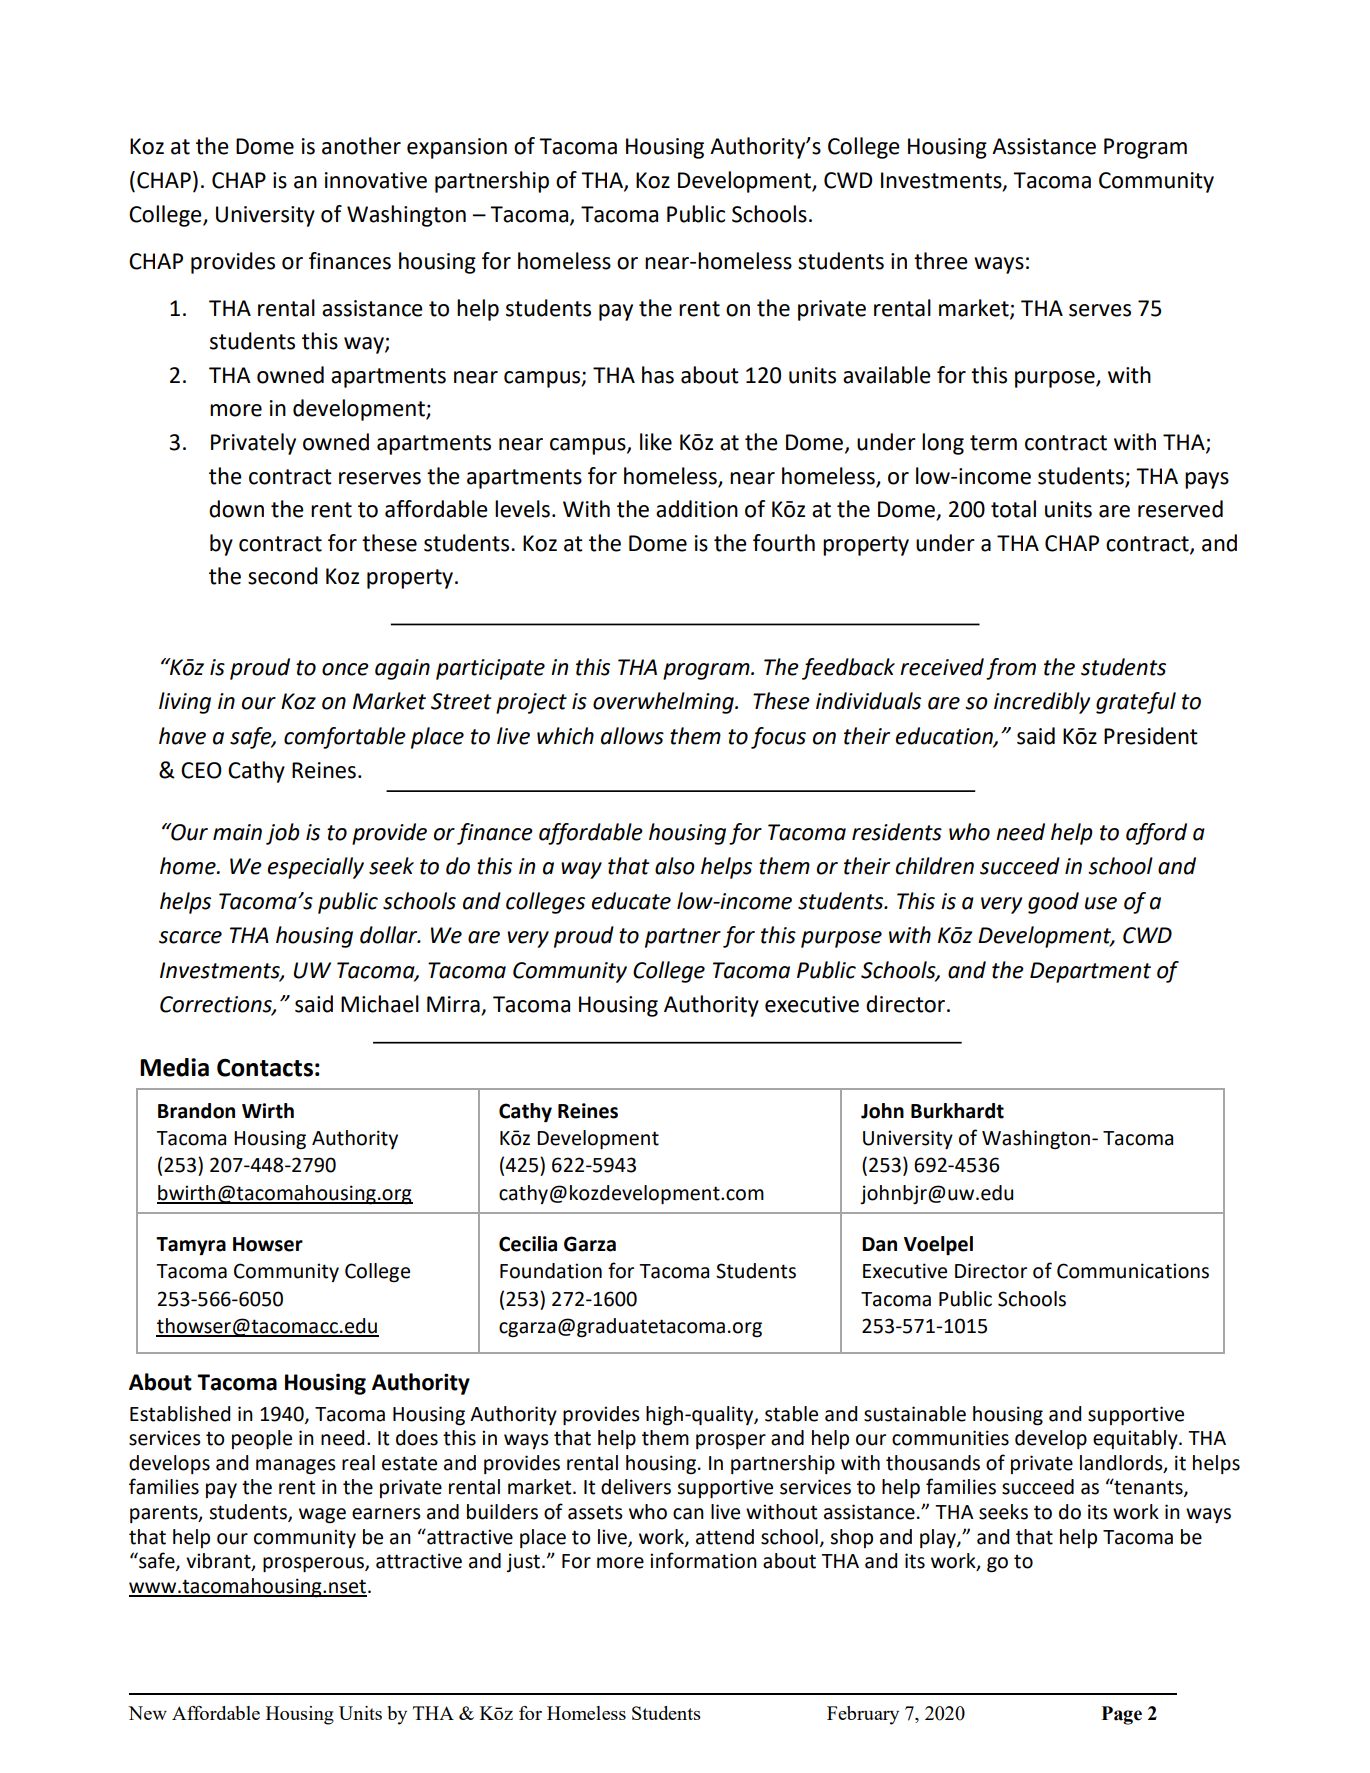  Describe the element at coordinates (1136, 1439) in the screenshot. I see `equitably` at that location.
